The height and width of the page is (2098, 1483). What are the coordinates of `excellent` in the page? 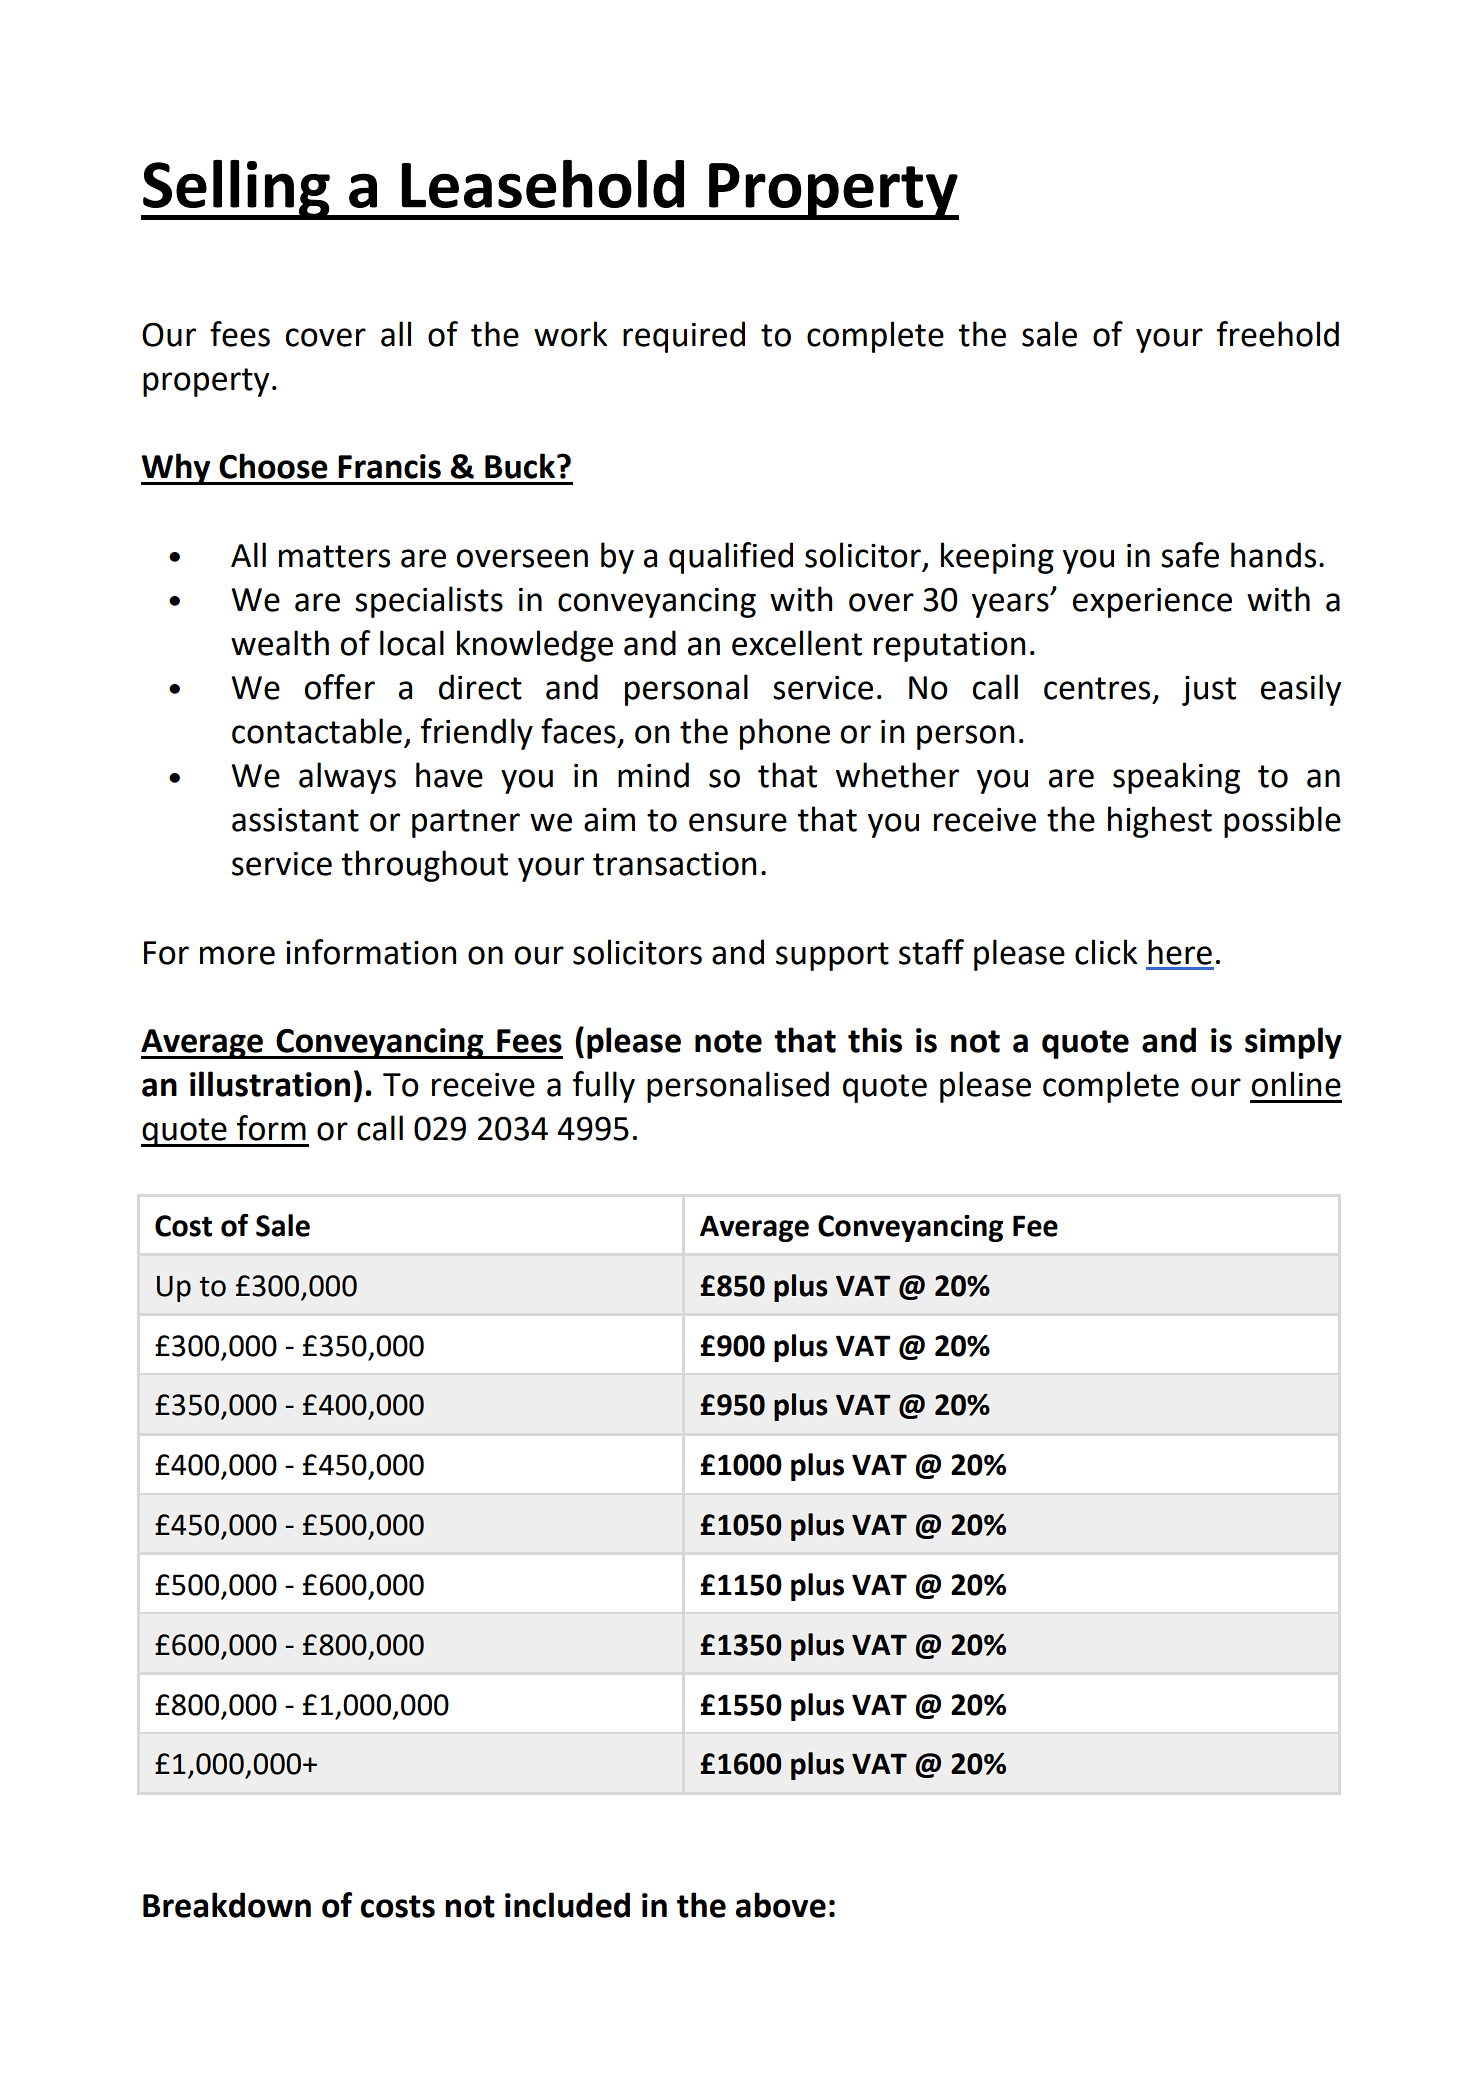 It's located at (797, 643).
